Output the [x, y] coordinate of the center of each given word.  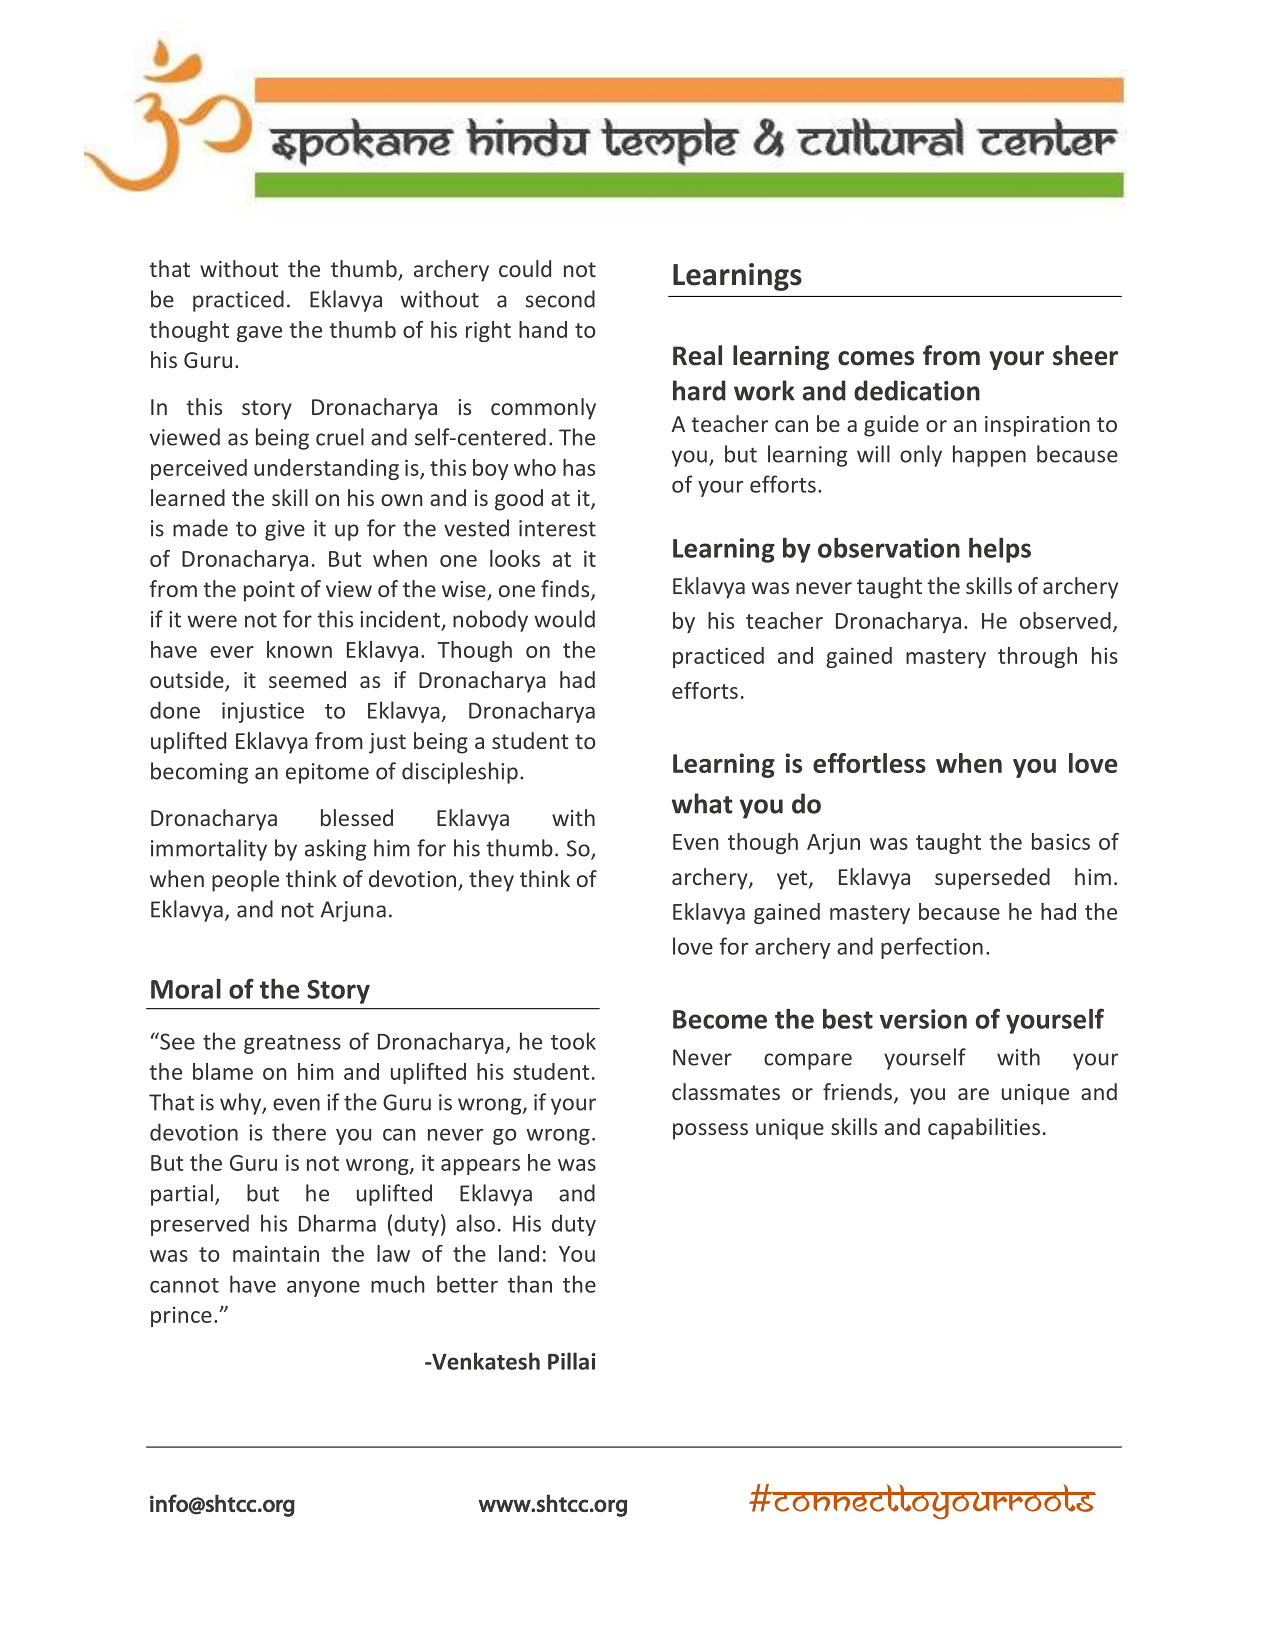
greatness [292, 1044]
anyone [323, 1289]
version [923, 1019]
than [530, 1284]
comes [876, 358]
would [564, 619]
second [560, 299]
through [1037, 657]
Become [720, 1019]
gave [259, 334]
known [299, 649]
